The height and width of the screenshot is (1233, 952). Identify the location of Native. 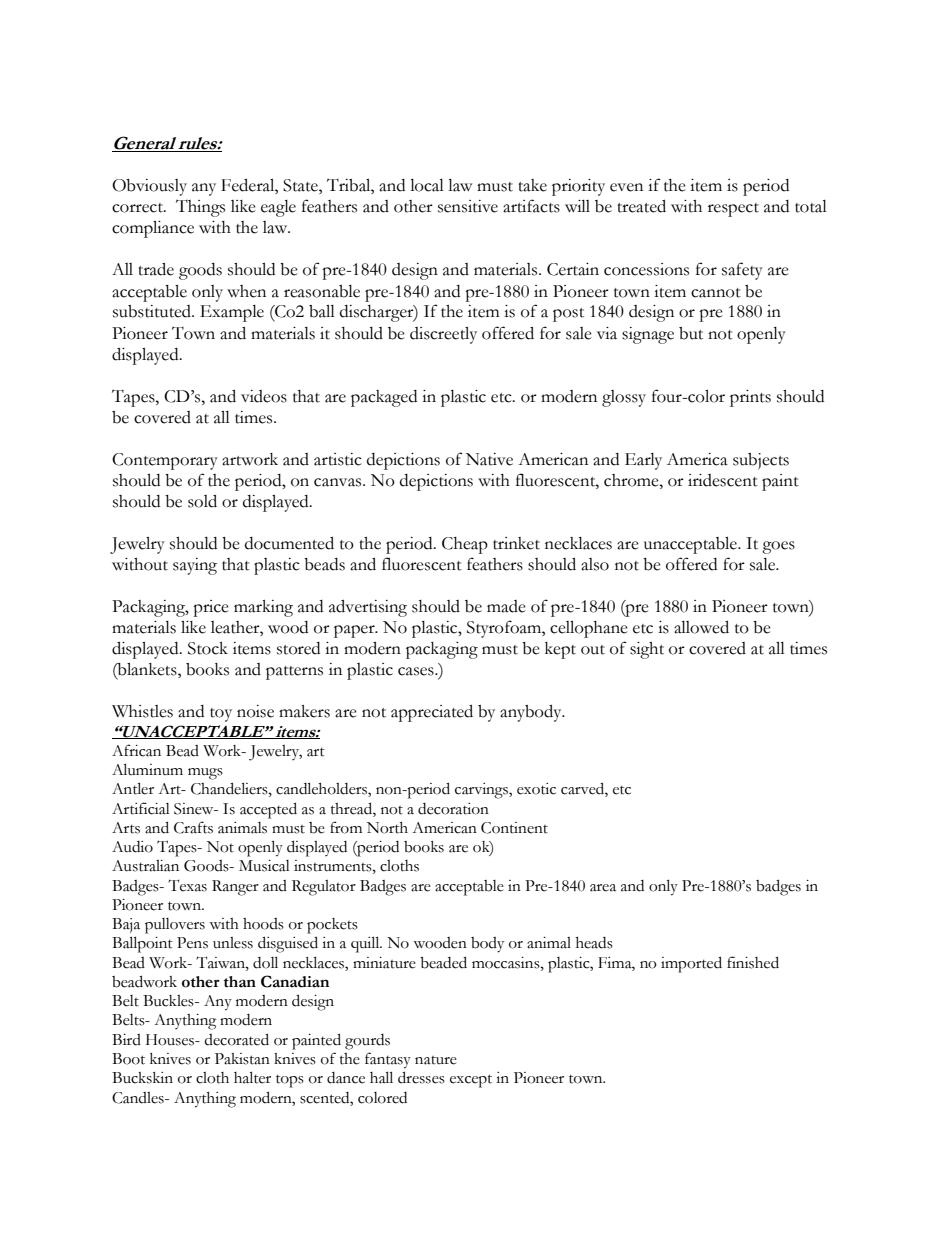
(489, 459).
